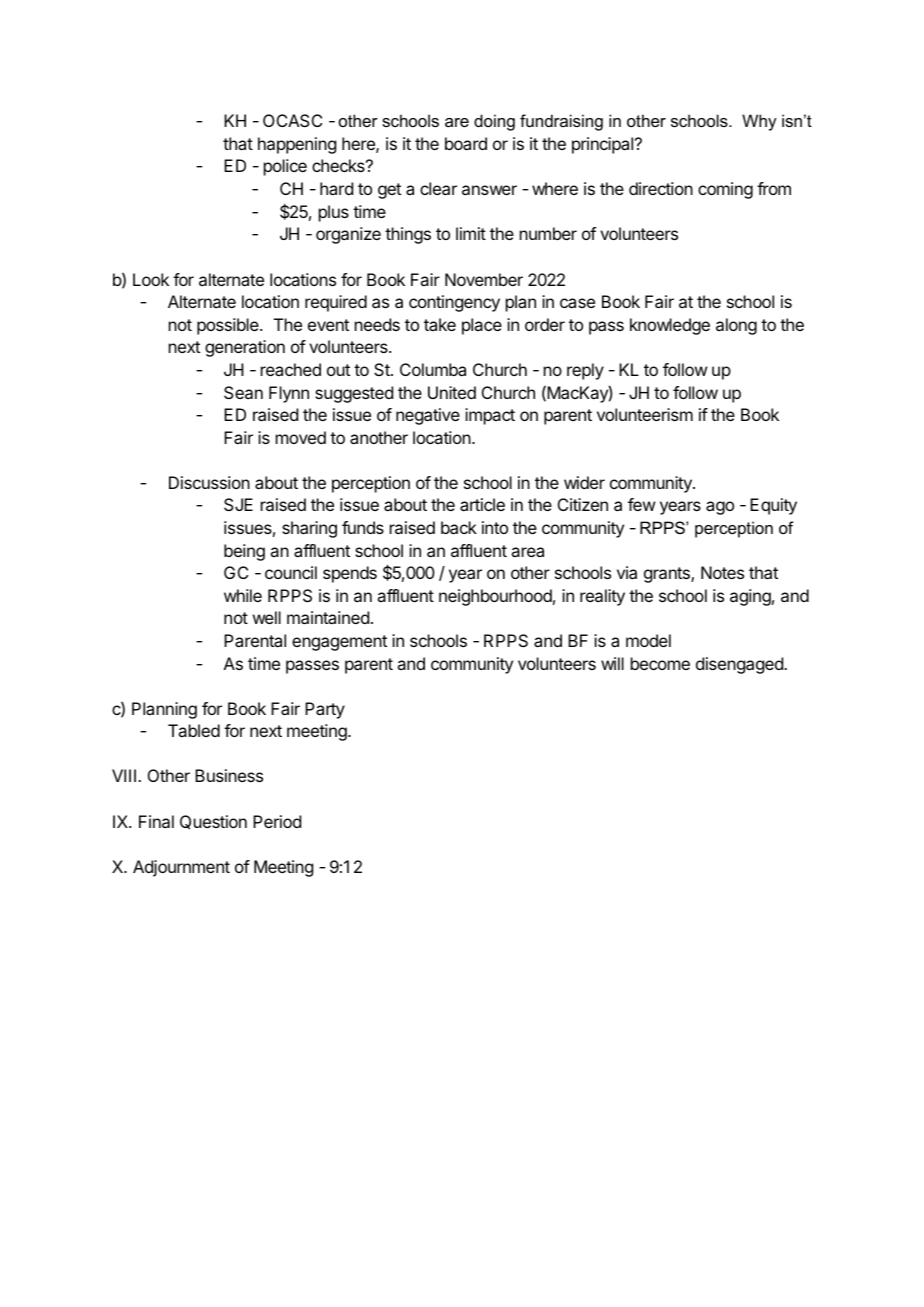  I want to click on Why, so click(759, 122).
